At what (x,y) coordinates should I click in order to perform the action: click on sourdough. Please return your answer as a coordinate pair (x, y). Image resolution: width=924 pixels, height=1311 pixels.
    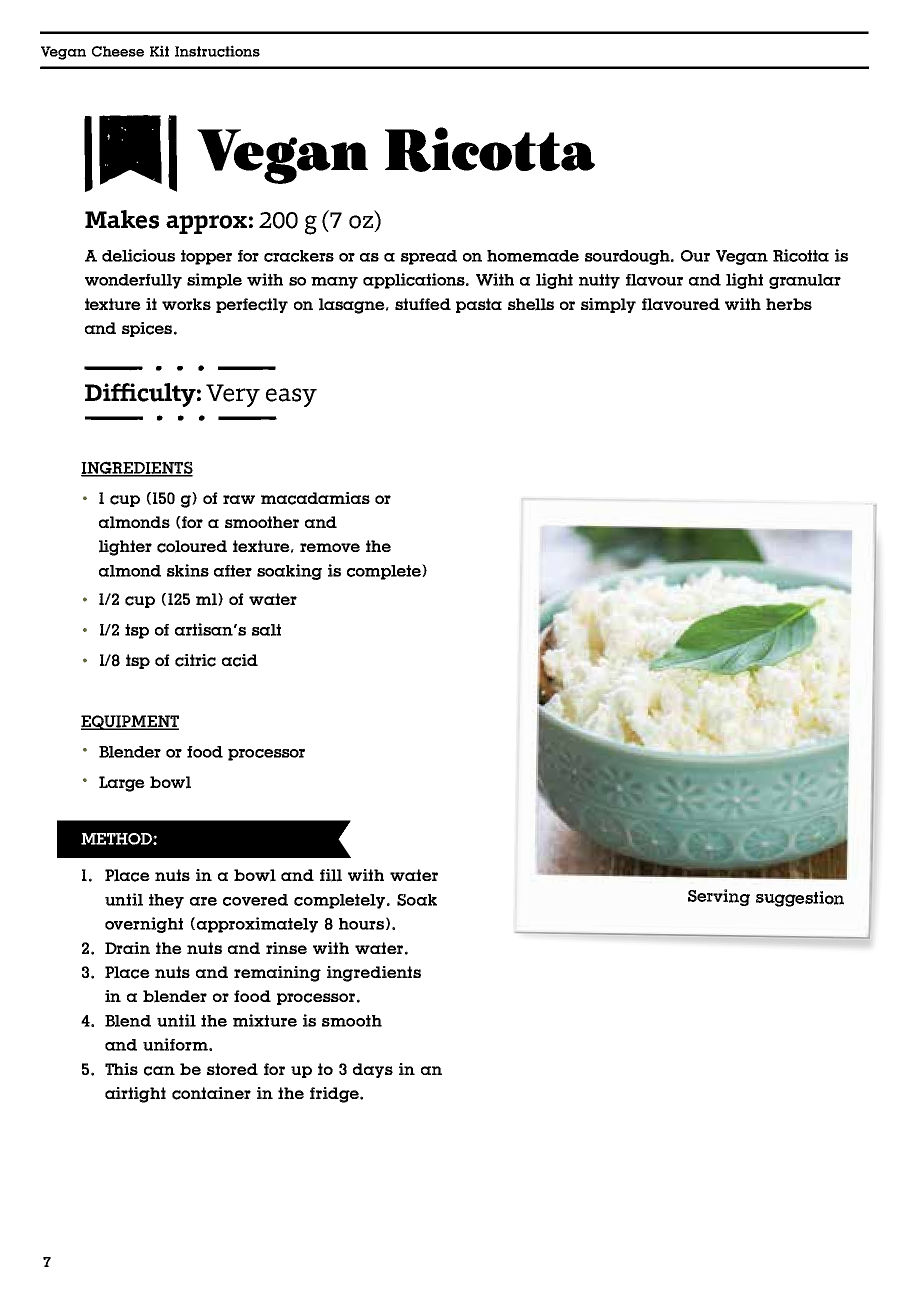
    Looking at the image, I should click on (628, 257).
